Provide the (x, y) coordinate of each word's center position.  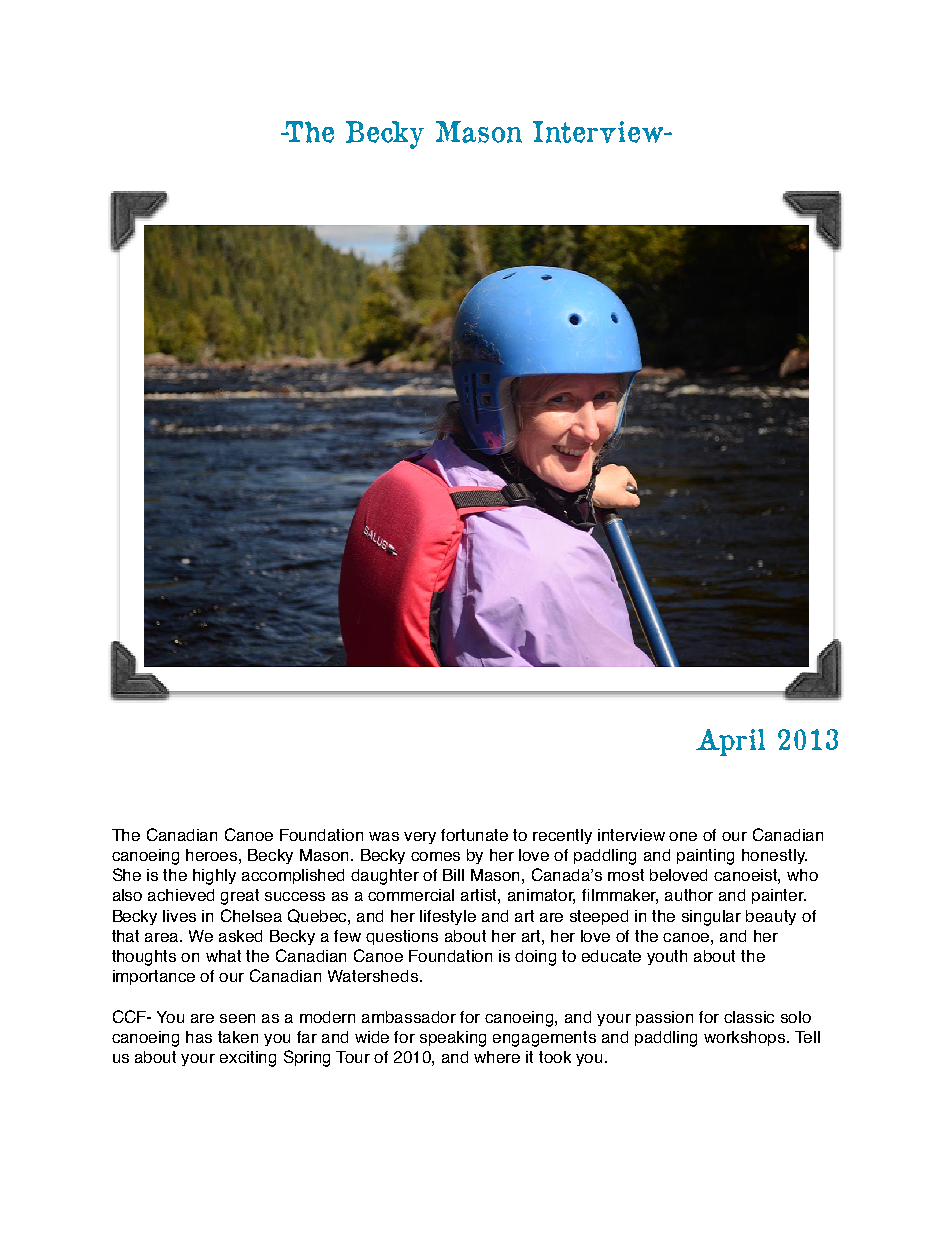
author (689, 895)
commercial (411, 895)
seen (237, 1018)
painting (705, 857)
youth (667, 957)
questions (402, 937)
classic (749, 1017)
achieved (181, 895)
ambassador (409, 1017)
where (497, 1057)
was (384, 836)
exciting (248, 1059)
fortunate (474, 835)
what (223, 956)
